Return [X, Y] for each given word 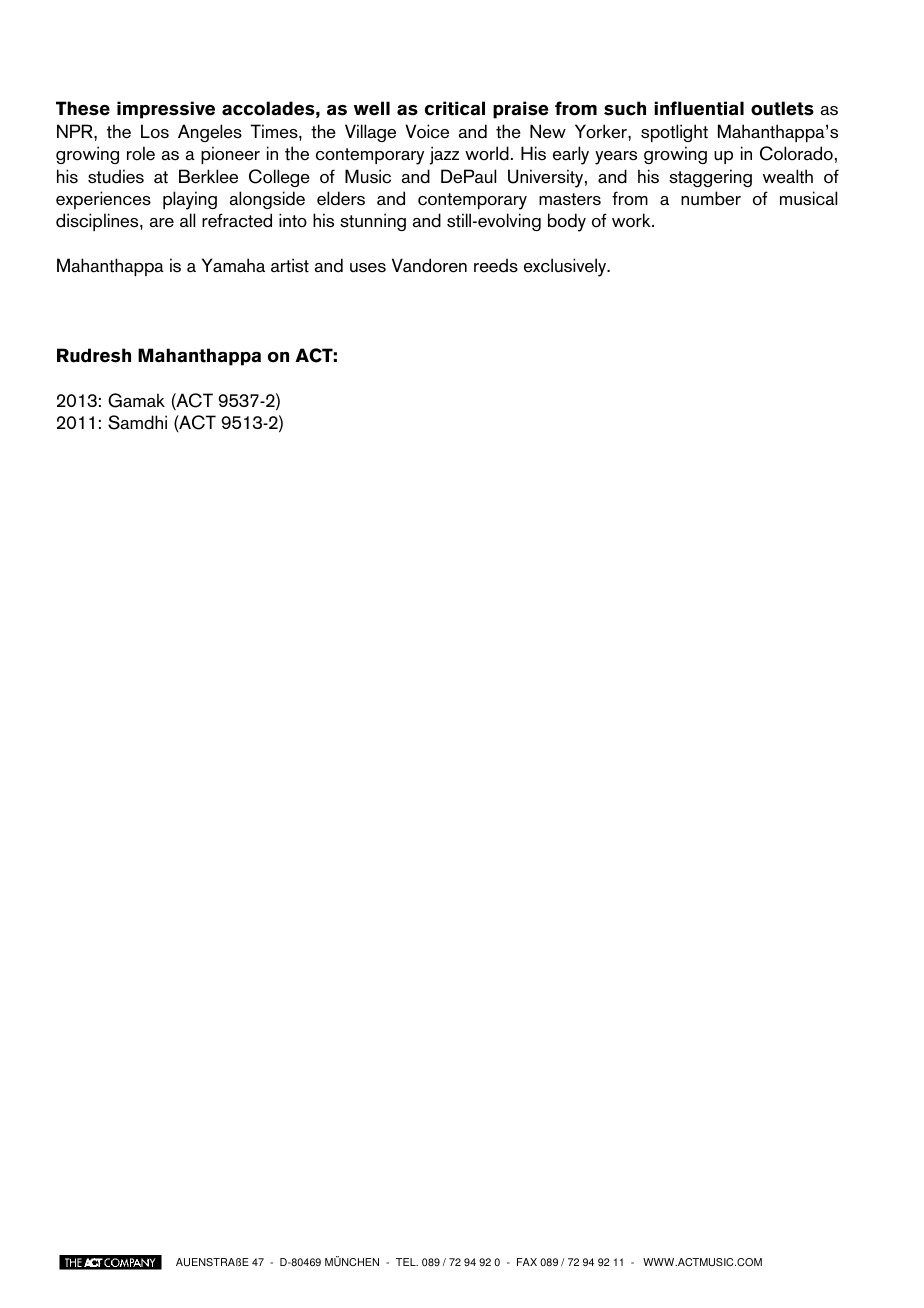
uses [368, 268]
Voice [427, 131]
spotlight [674, 133]
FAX [527, 1262]
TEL [407, 1262]
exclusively [566, 267]
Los [155, 131]
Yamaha [233, 265]
